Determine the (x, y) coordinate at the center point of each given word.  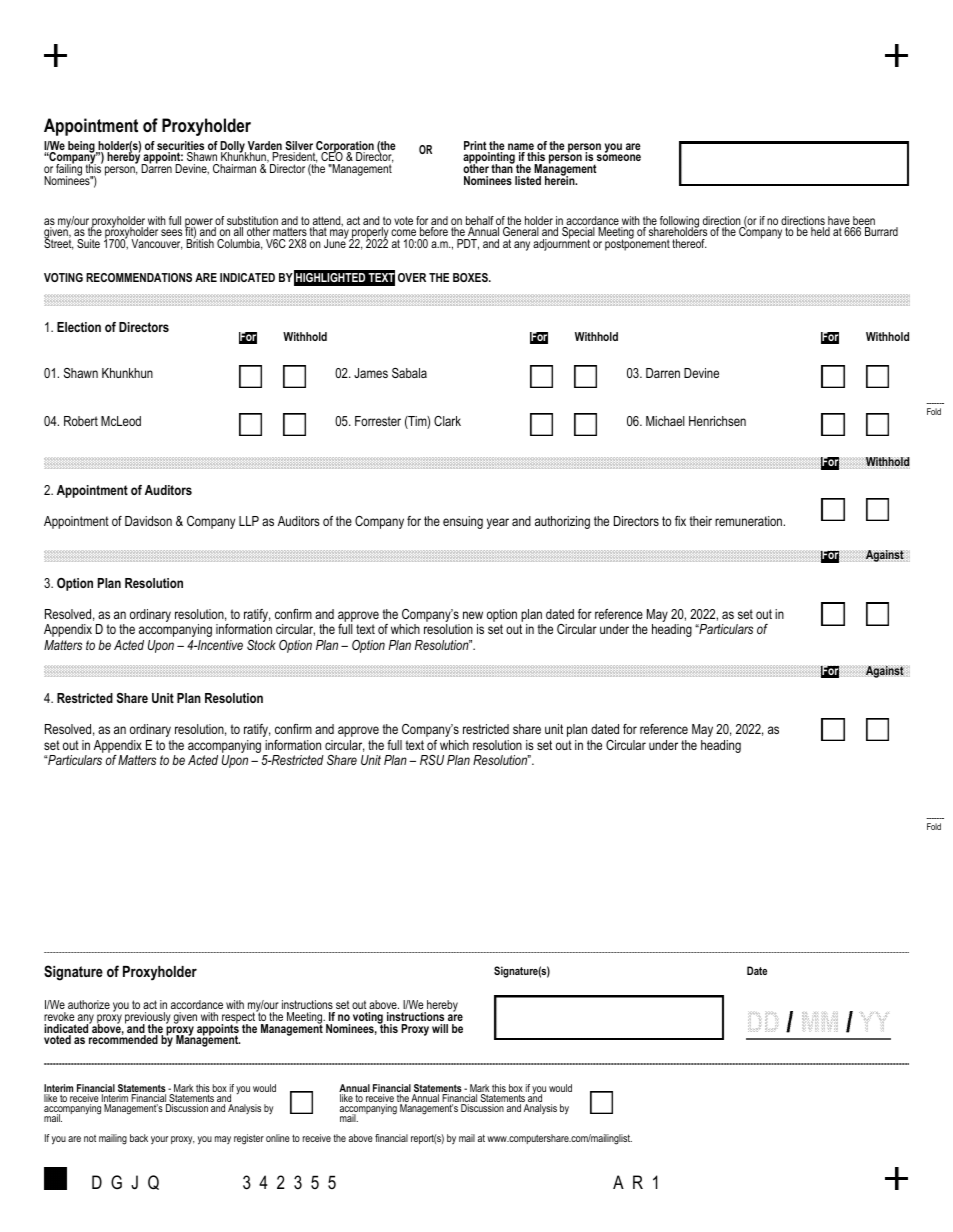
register (249, 1139)
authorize (89, 1004)
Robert (81, 421)
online (278, 1138)
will (440, 1028)
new (473, 615)
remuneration (750, 521)
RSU (432, 760)
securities (180, 147)
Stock (261, 645)
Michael (665, 421)
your (159, 1140)
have (840, 222)
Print (475, 145)
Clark (447, 421)
